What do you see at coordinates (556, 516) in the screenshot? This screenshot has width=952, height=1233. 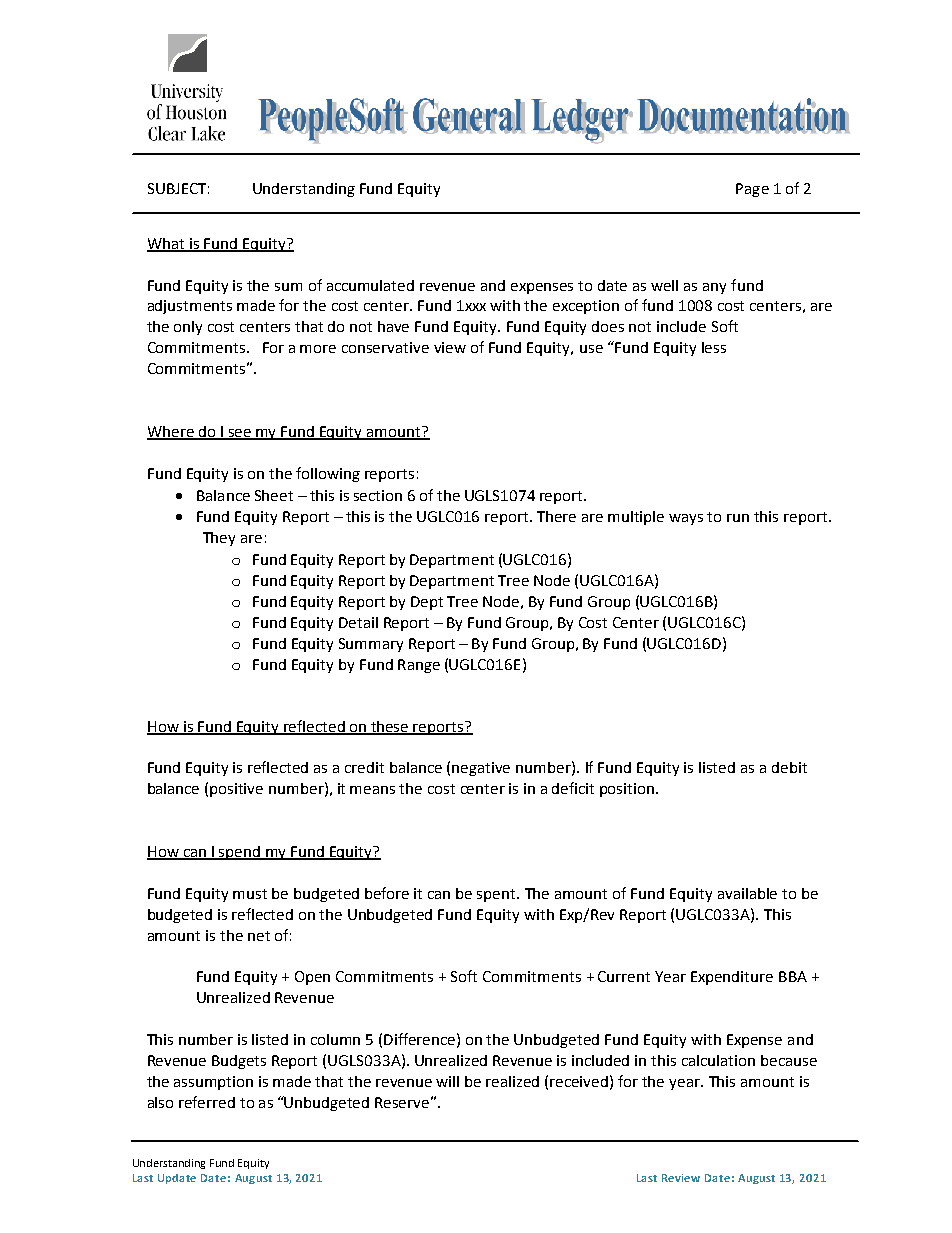 I see `There` at bounding box center [556, 516].
